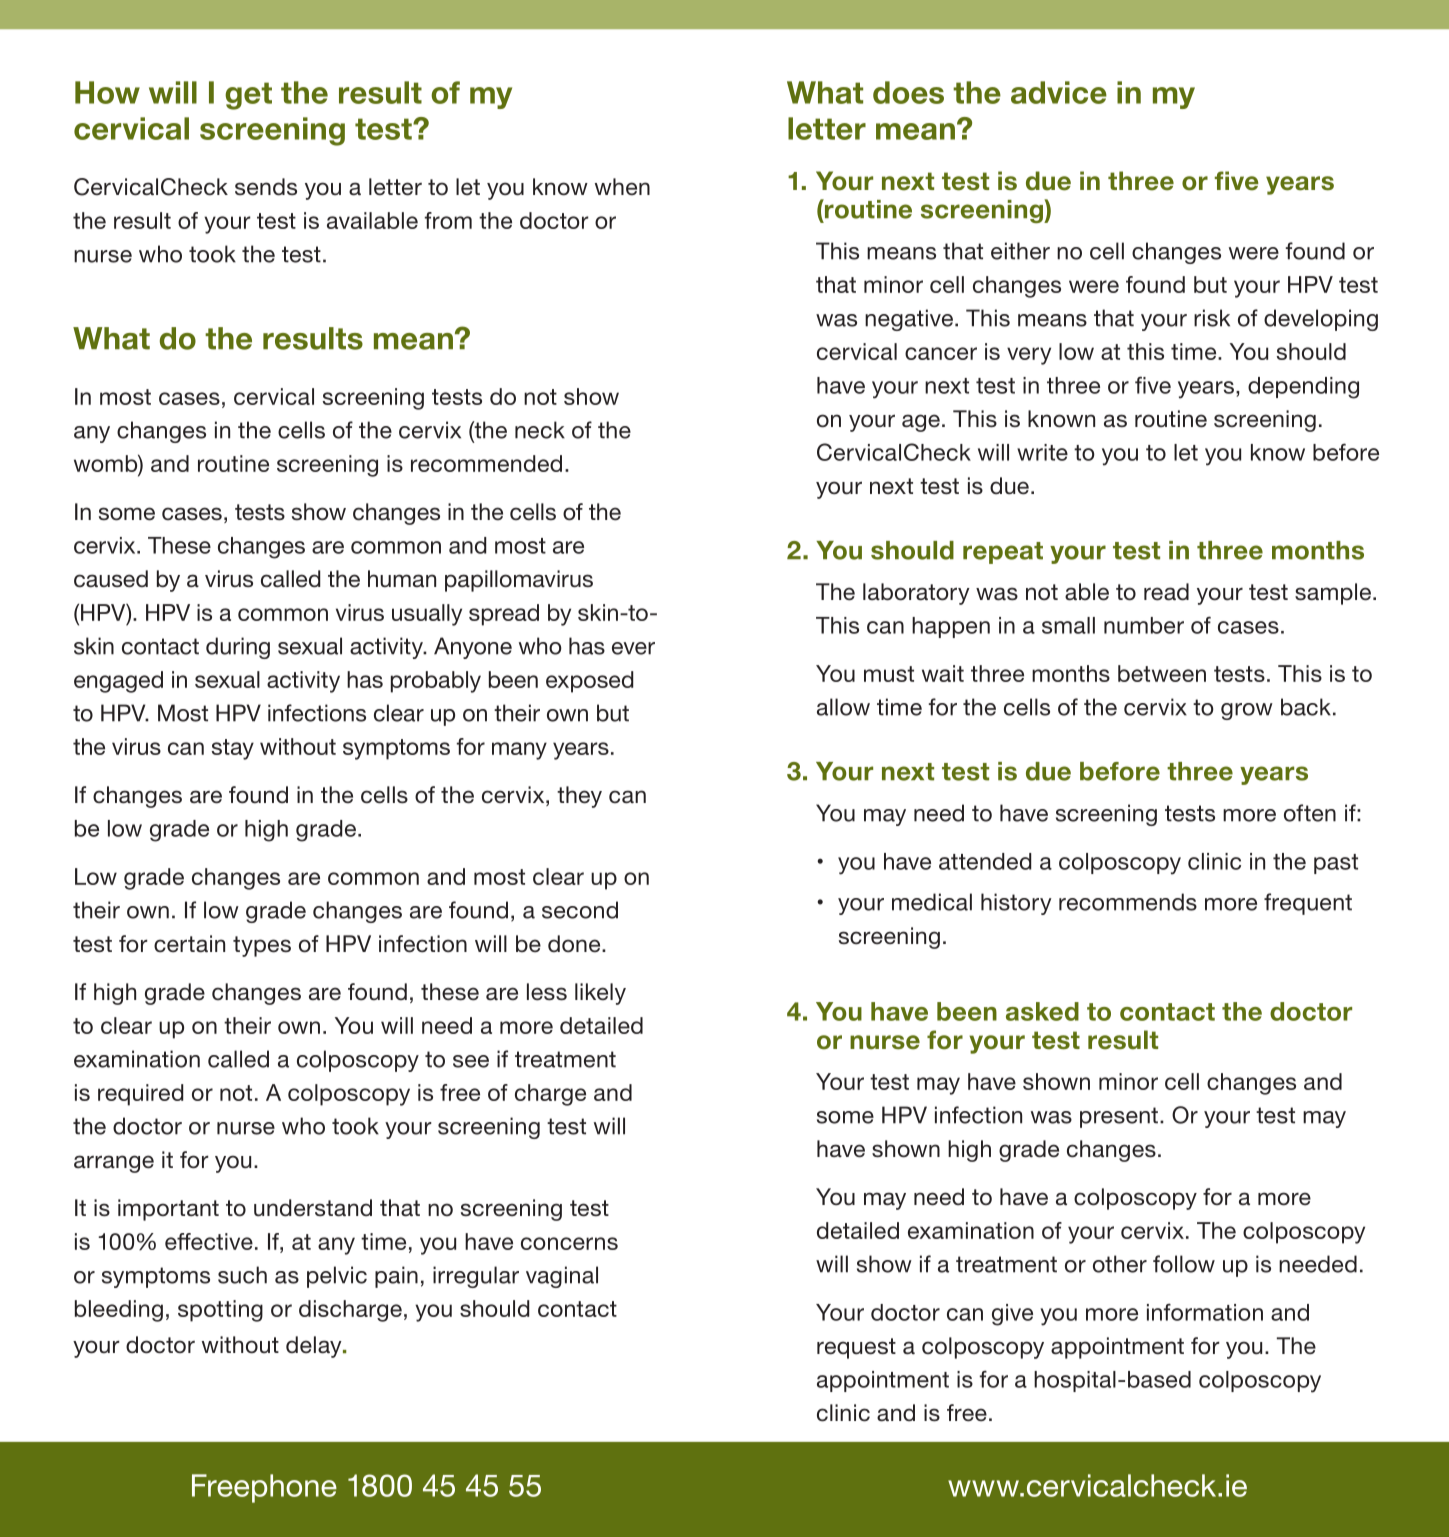 The width and height of the document is (1449, 1537). Describe the element at coordinates (580, 910) in the document. I see `second` at that location.
